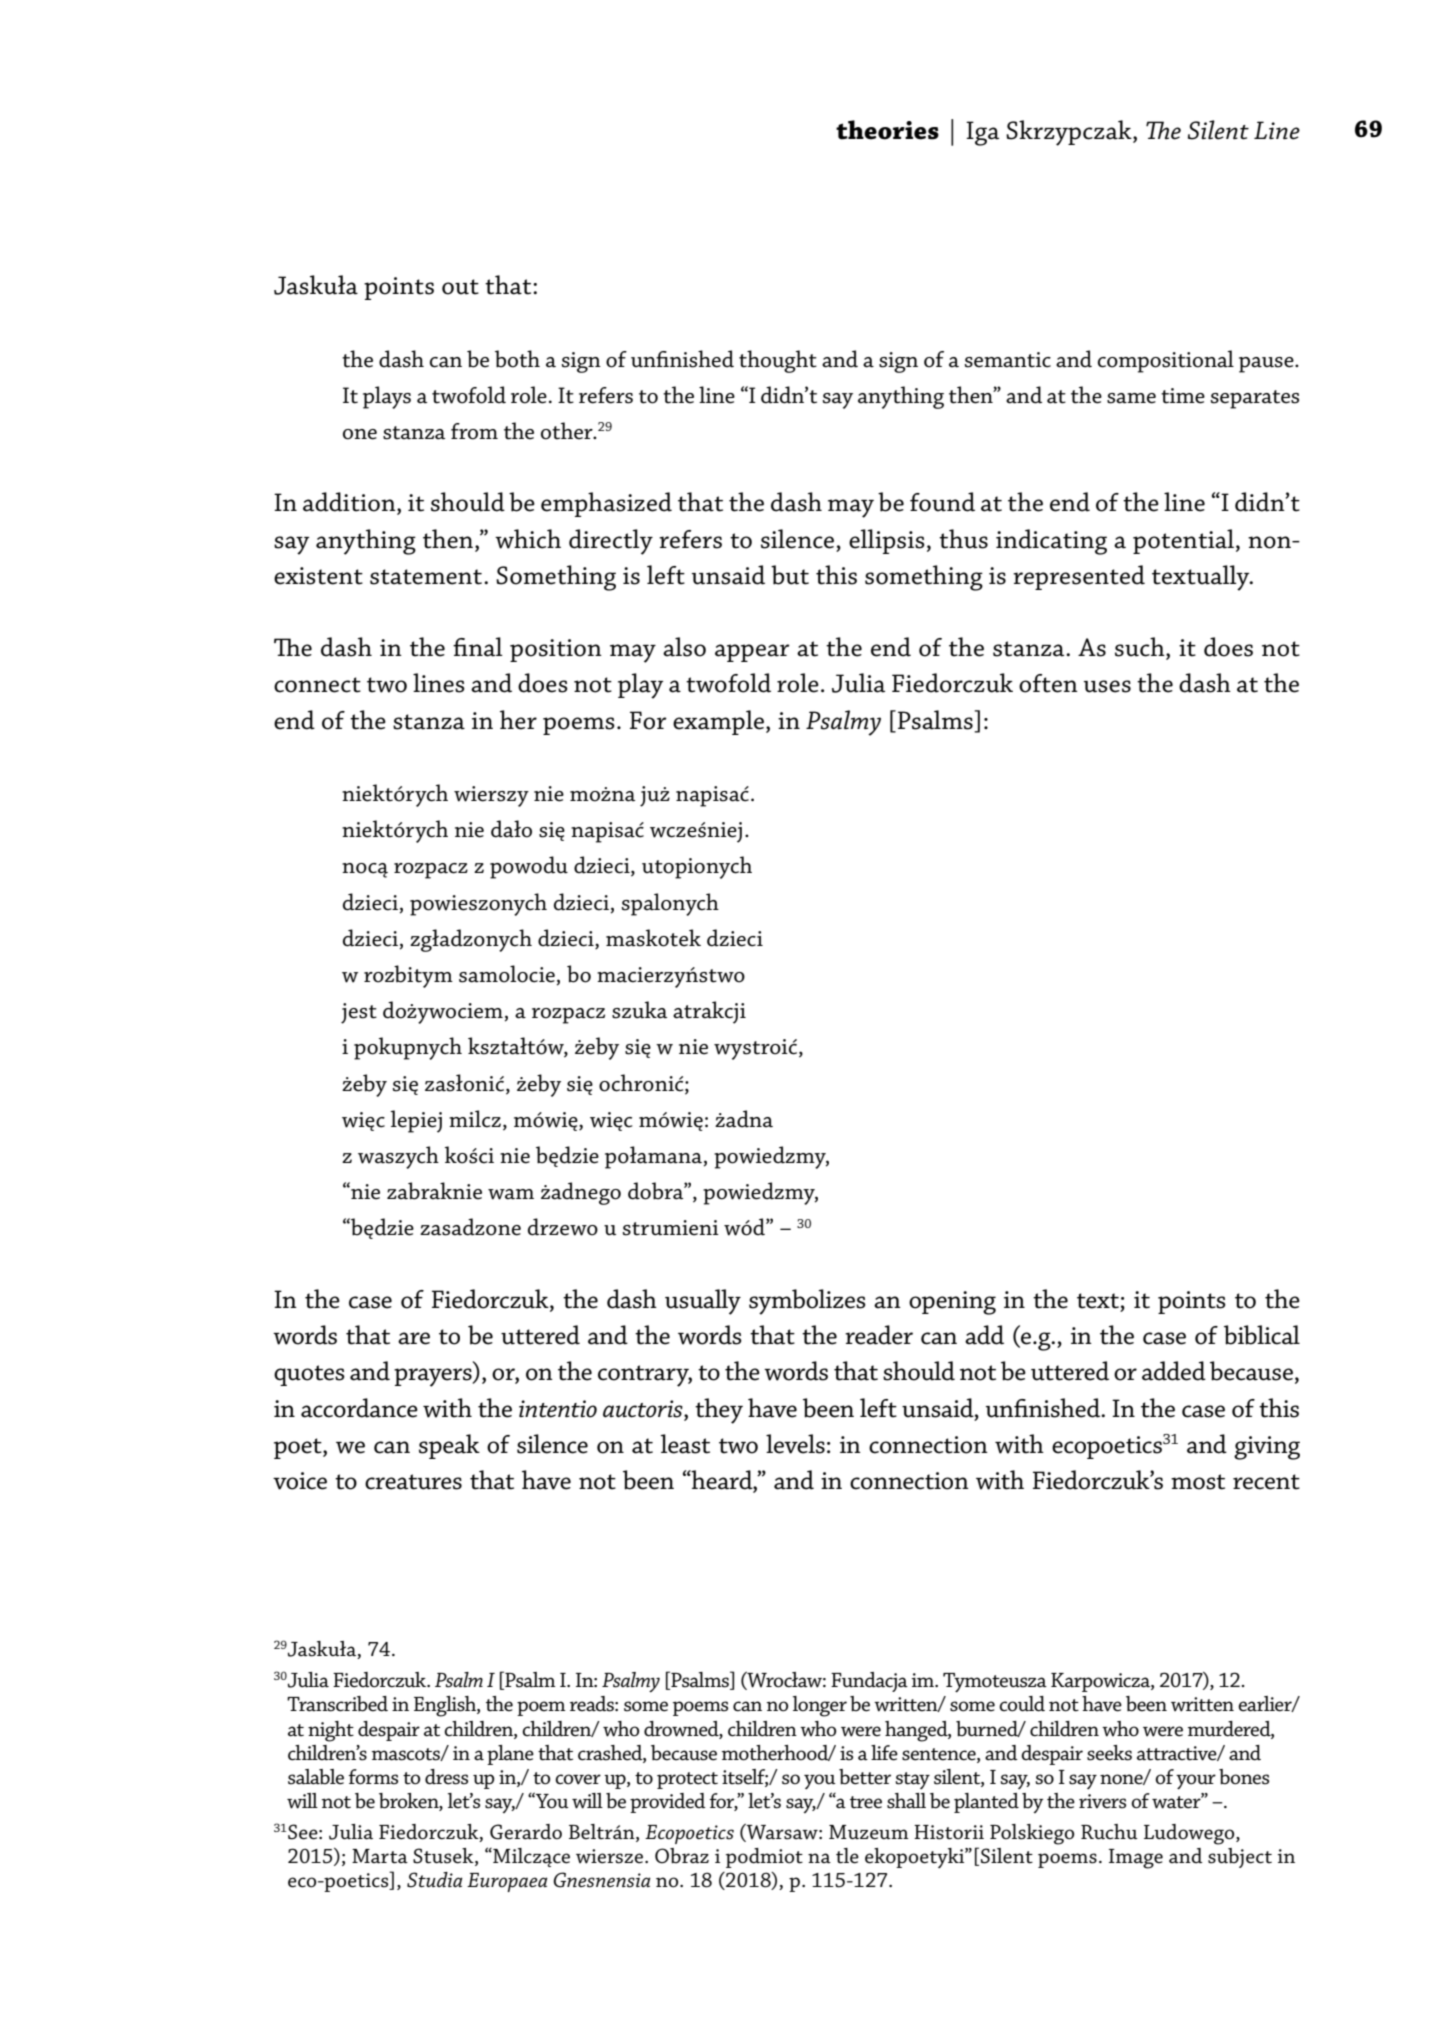  What do you see at coordinates (795, 1444) in the page?
I see `levels` at bounding box center [795, 1444].
